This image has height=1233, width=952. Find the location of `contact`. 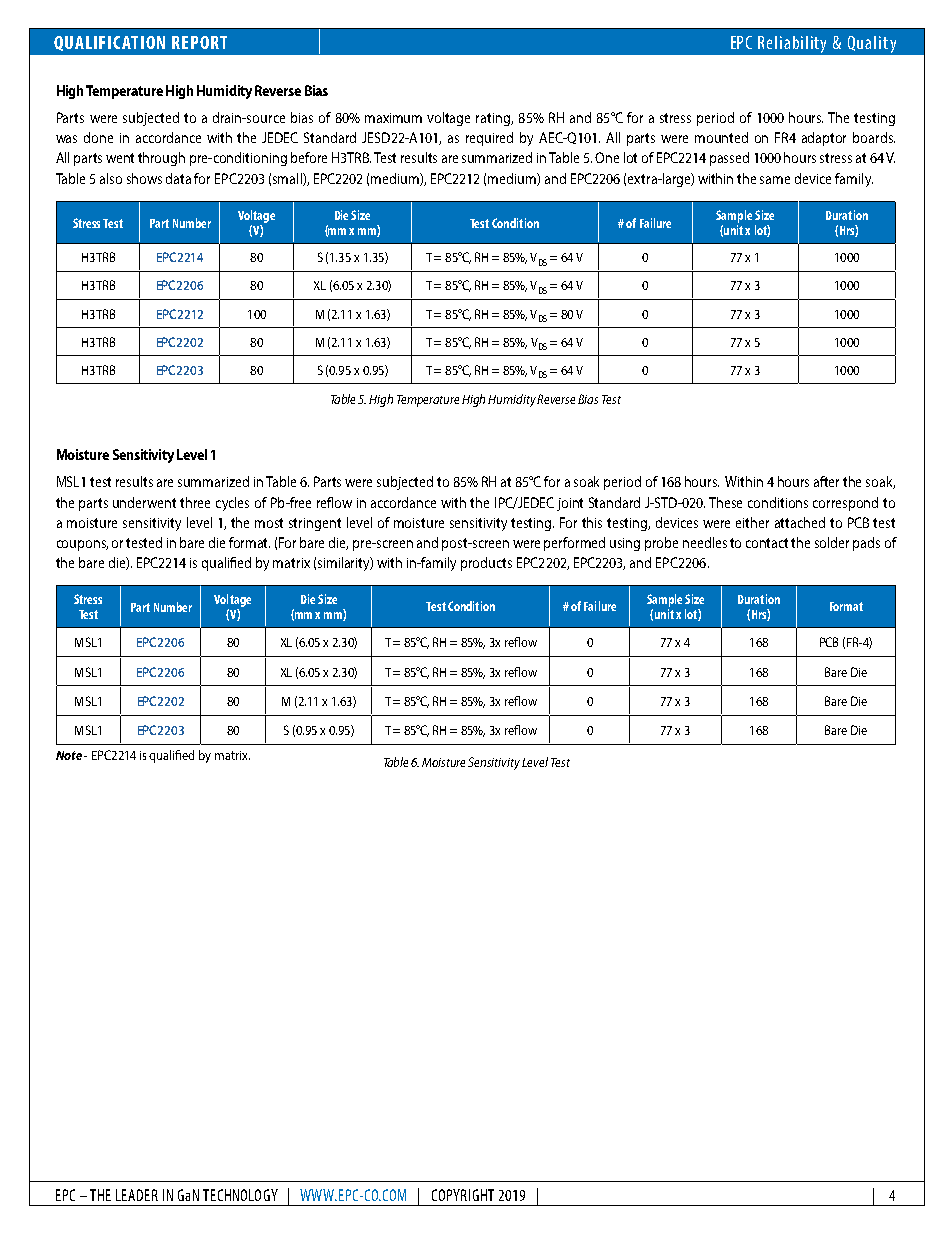

contact is located at coordinates (769, 543).
